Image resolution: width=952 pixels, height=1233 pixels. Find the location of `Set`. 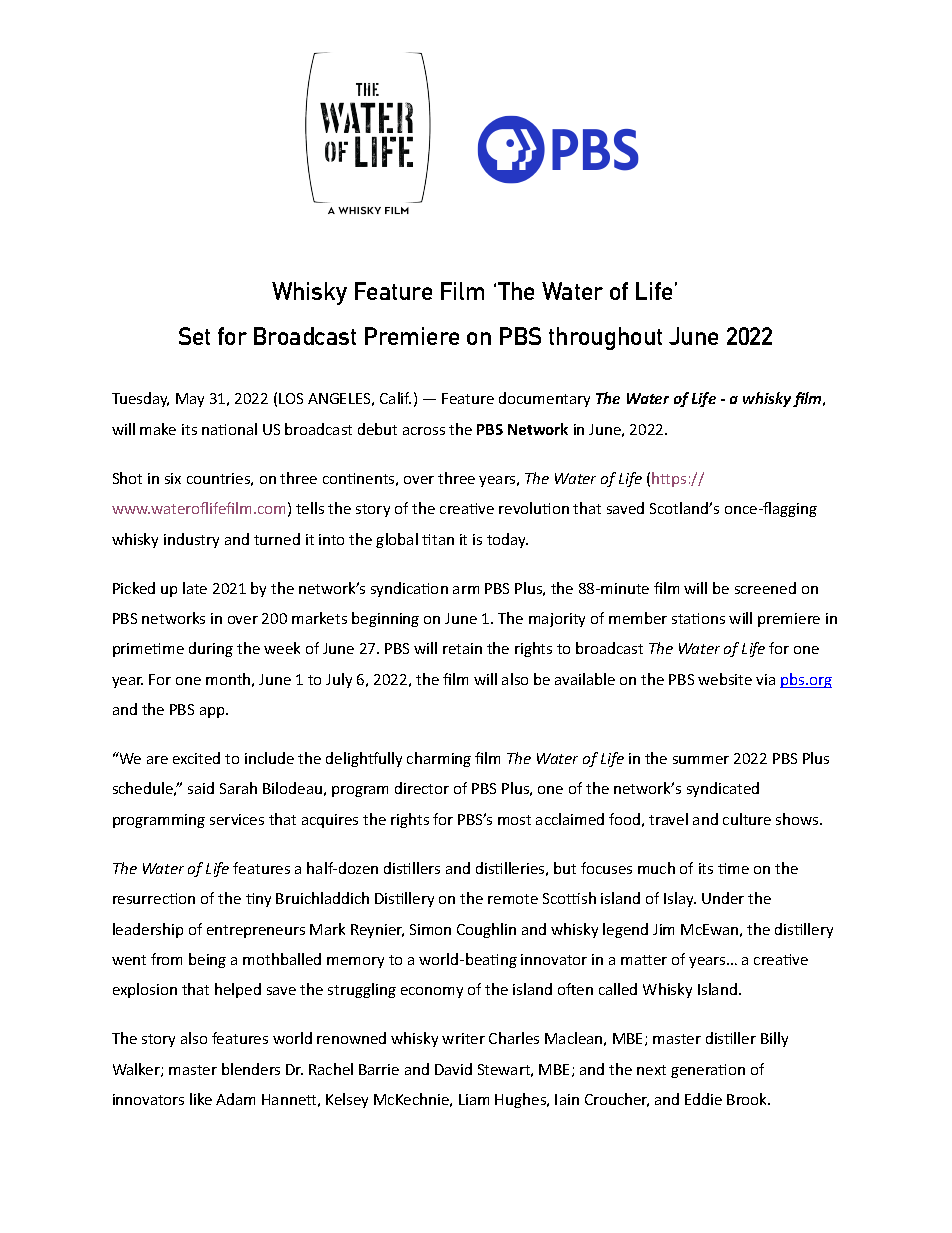

Set is located at coordinates (194, 336).
